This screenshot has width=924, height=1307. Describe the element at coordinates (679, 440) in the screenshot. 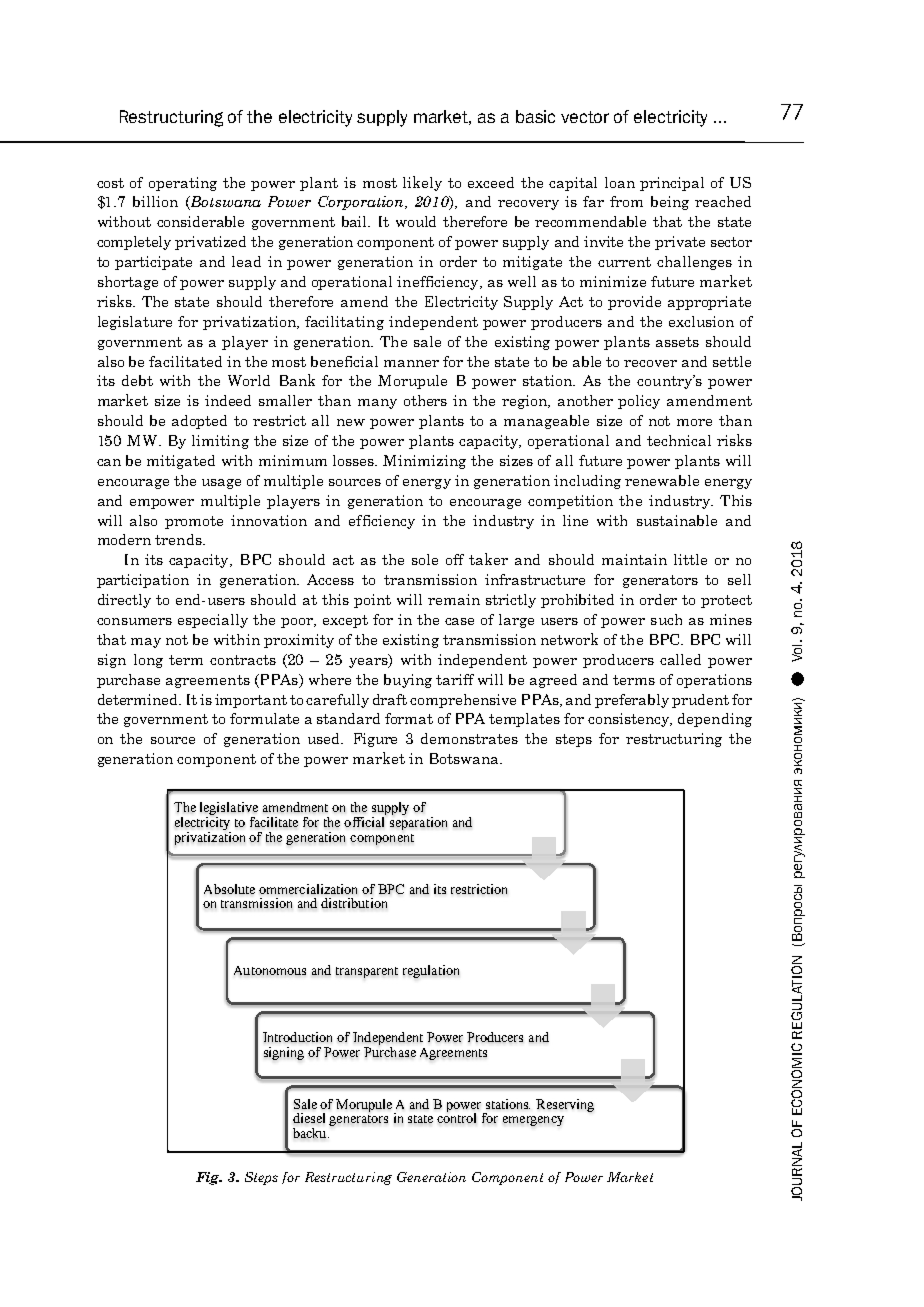

I see `technical` at that location.
